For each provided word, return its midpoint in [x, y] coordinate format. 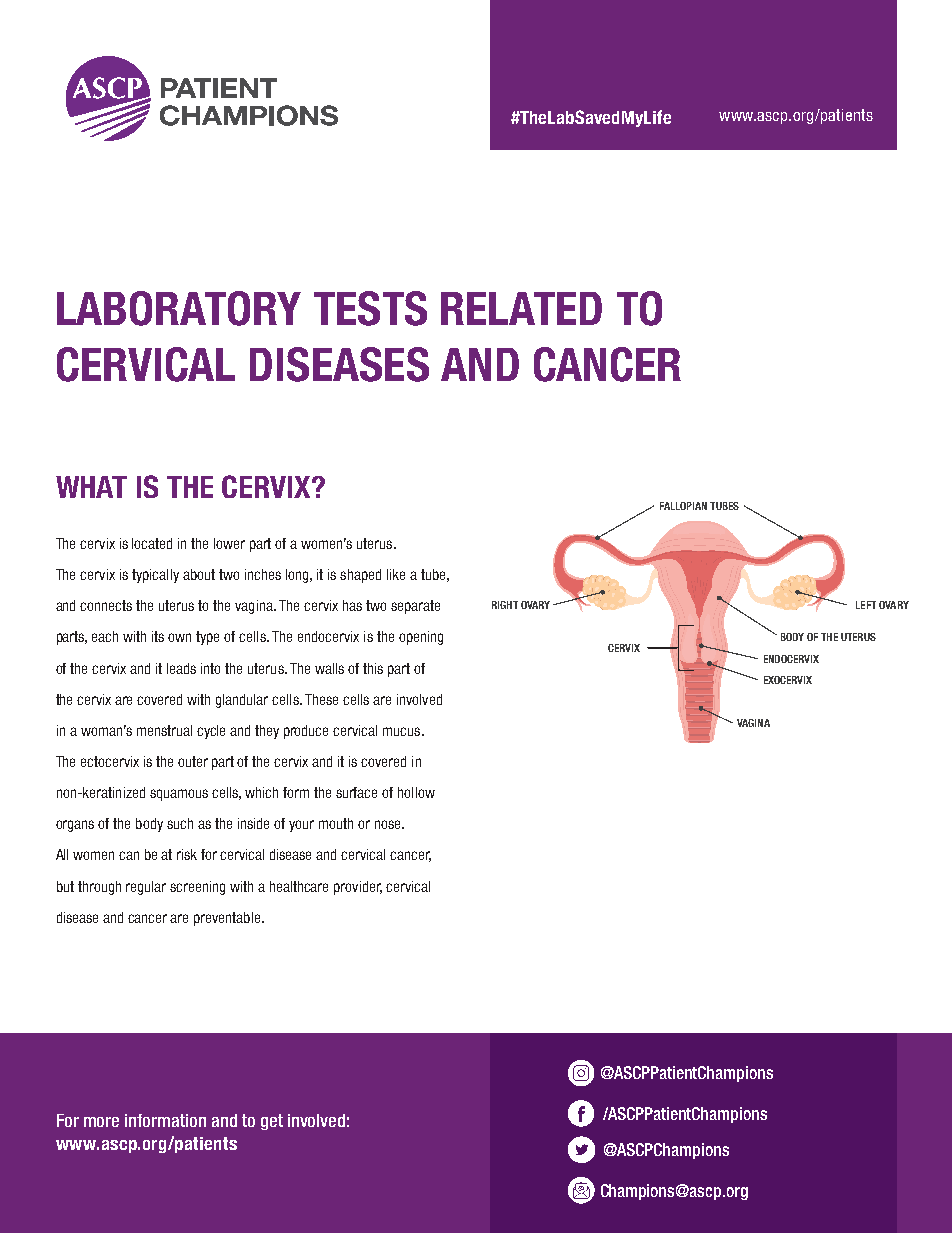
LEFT [866, 605]
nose [389, 824]
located [152, 543]
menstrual [164, 730]
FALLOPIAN [683, 506]
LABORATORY [179, 308]
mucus [403, 731]
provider [358, 888]
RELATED [521, 308]
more [101, 1122]
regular [146, 888]
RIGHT [505, 605]
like [396, 574]
